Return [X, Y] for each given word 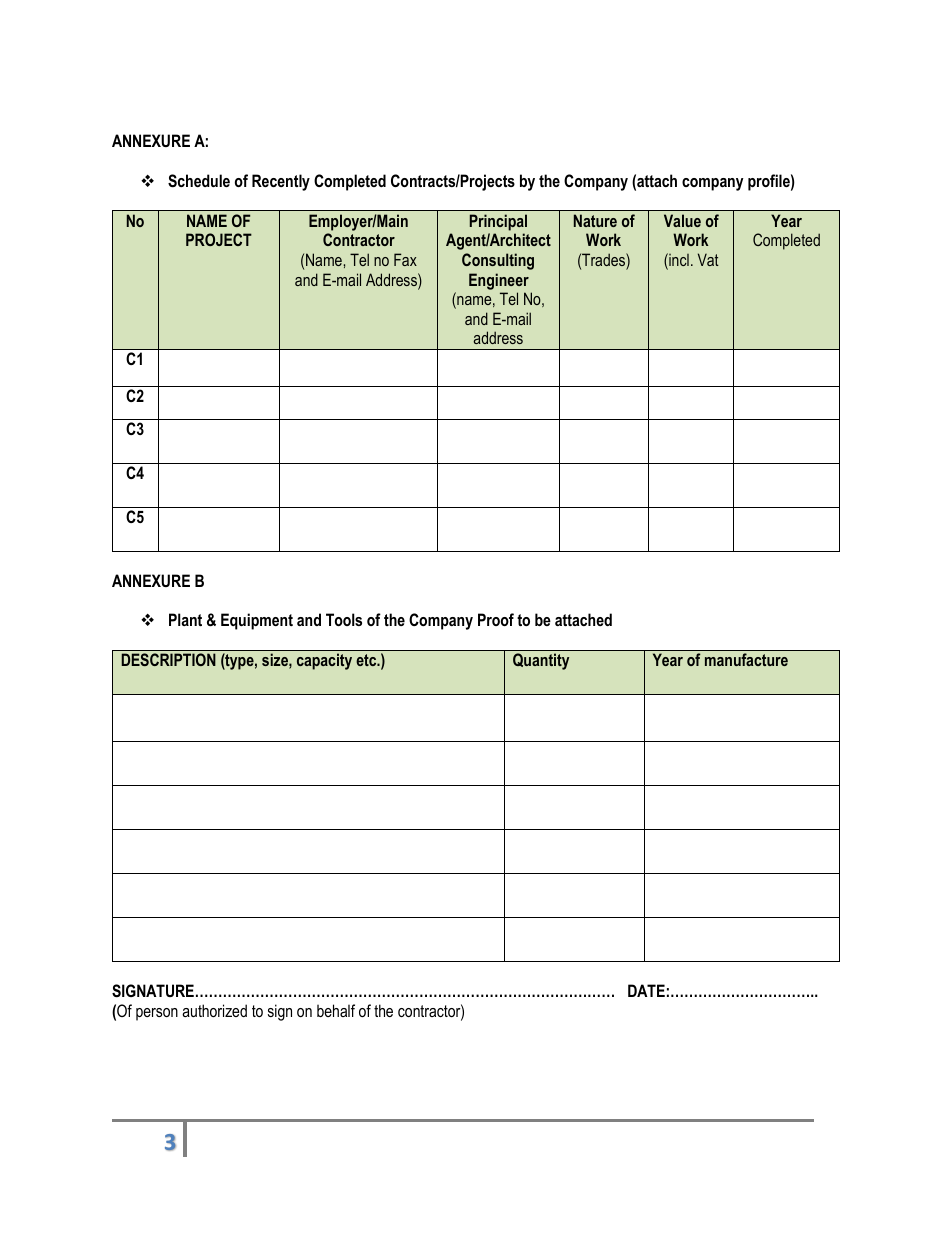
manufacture [746, 659]
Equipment [257, 621]
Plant [185, 619]
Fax [405, 259]
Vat [708, 259]
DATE [646, 990]
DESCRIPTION [168, 659]
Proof [496, 619]
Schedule [199, 181]
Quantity [541, 661]
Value [682, 220]
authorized [214, 1010]
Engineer [499, 281]
